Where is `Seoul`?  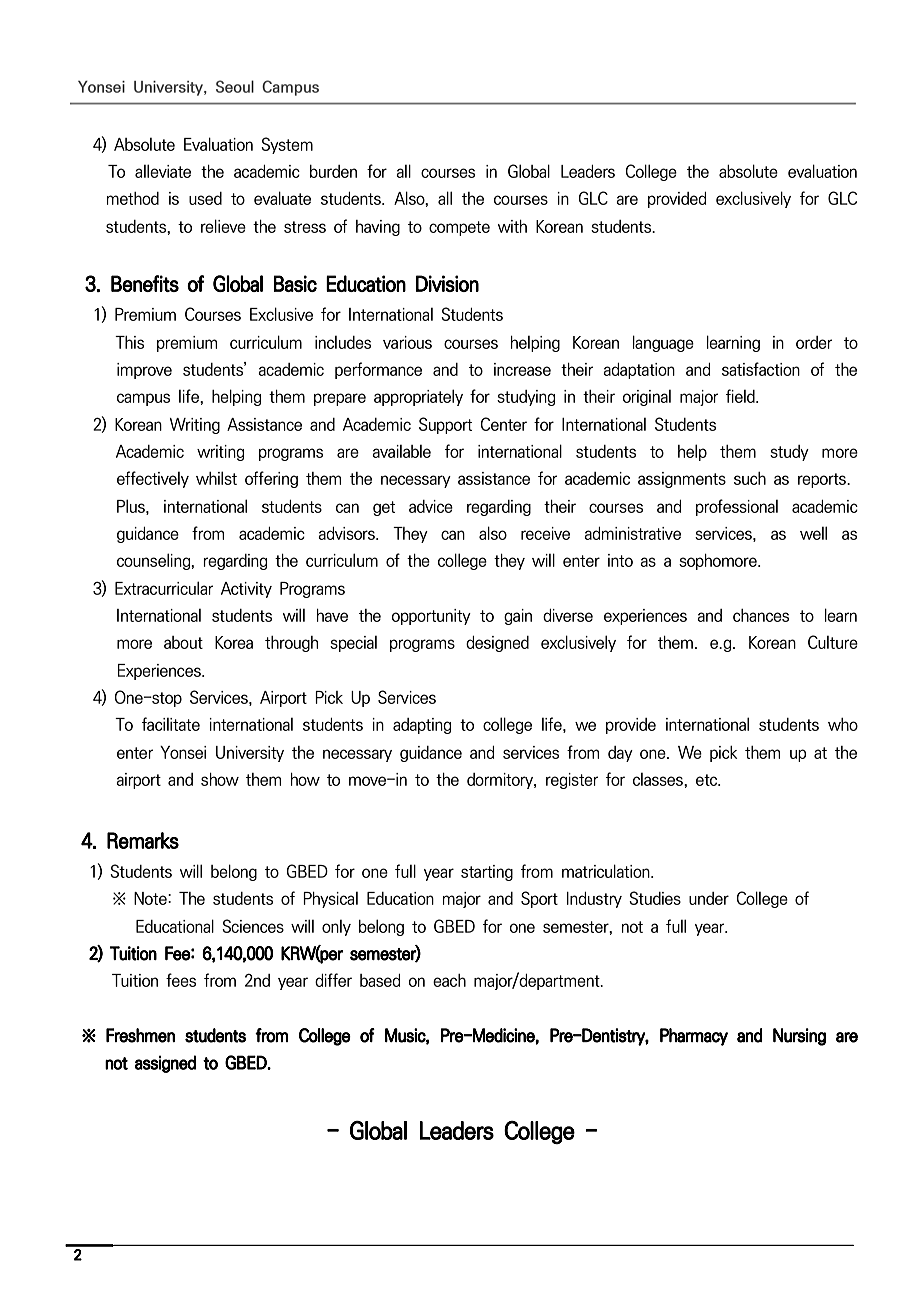 Seoul is located at coordinates (235, 86).
